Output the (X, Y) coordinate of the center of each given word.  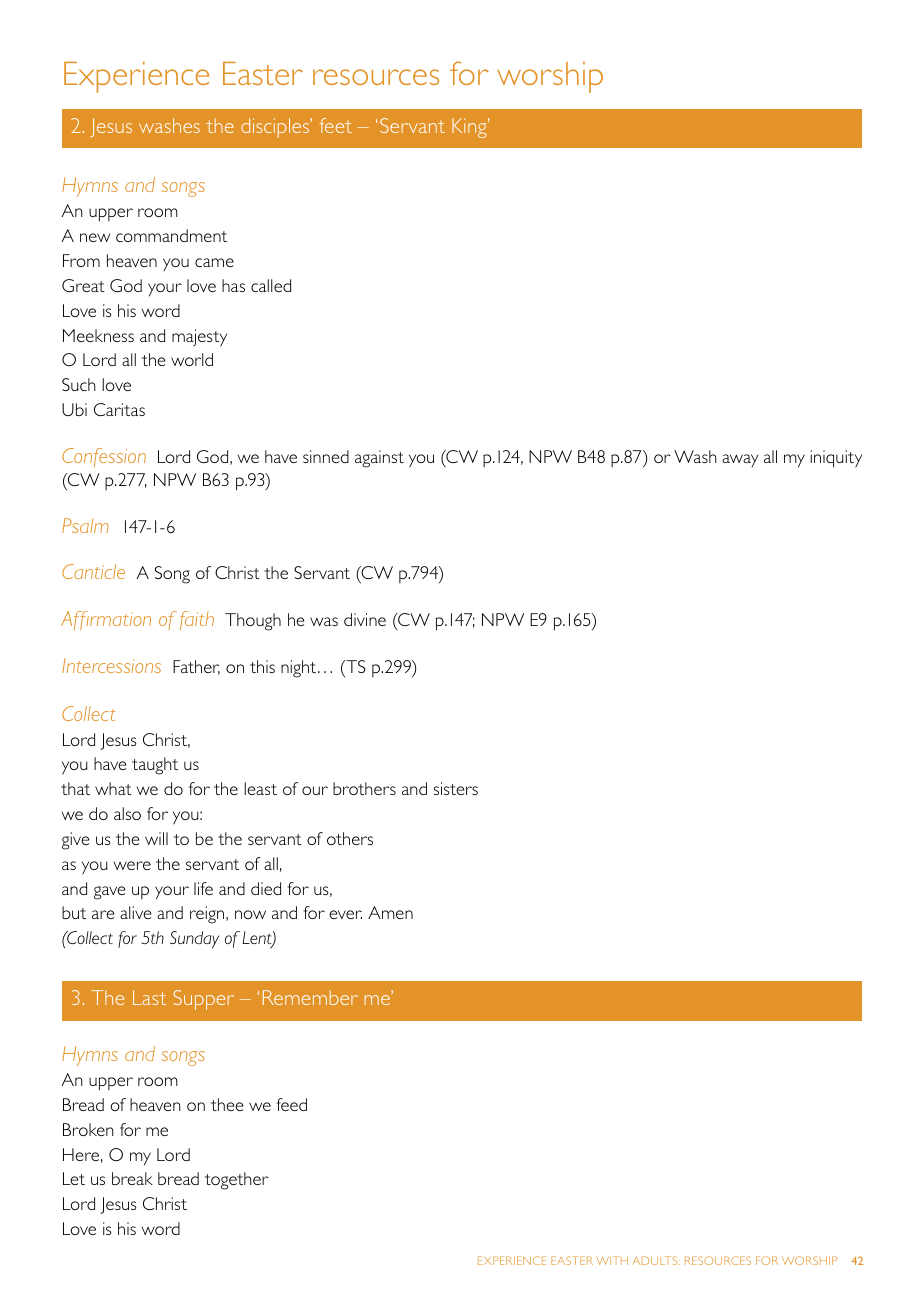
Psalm (85, 525)
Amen (390, 912)
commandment (171, 235)
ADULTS (656, 1260)
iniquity (836, 459)
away (740, 460)
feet (336, 125)
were (132, 865)
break (132, 1178)
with (612, 1260)
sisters (456, 788)
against (379, 459)
